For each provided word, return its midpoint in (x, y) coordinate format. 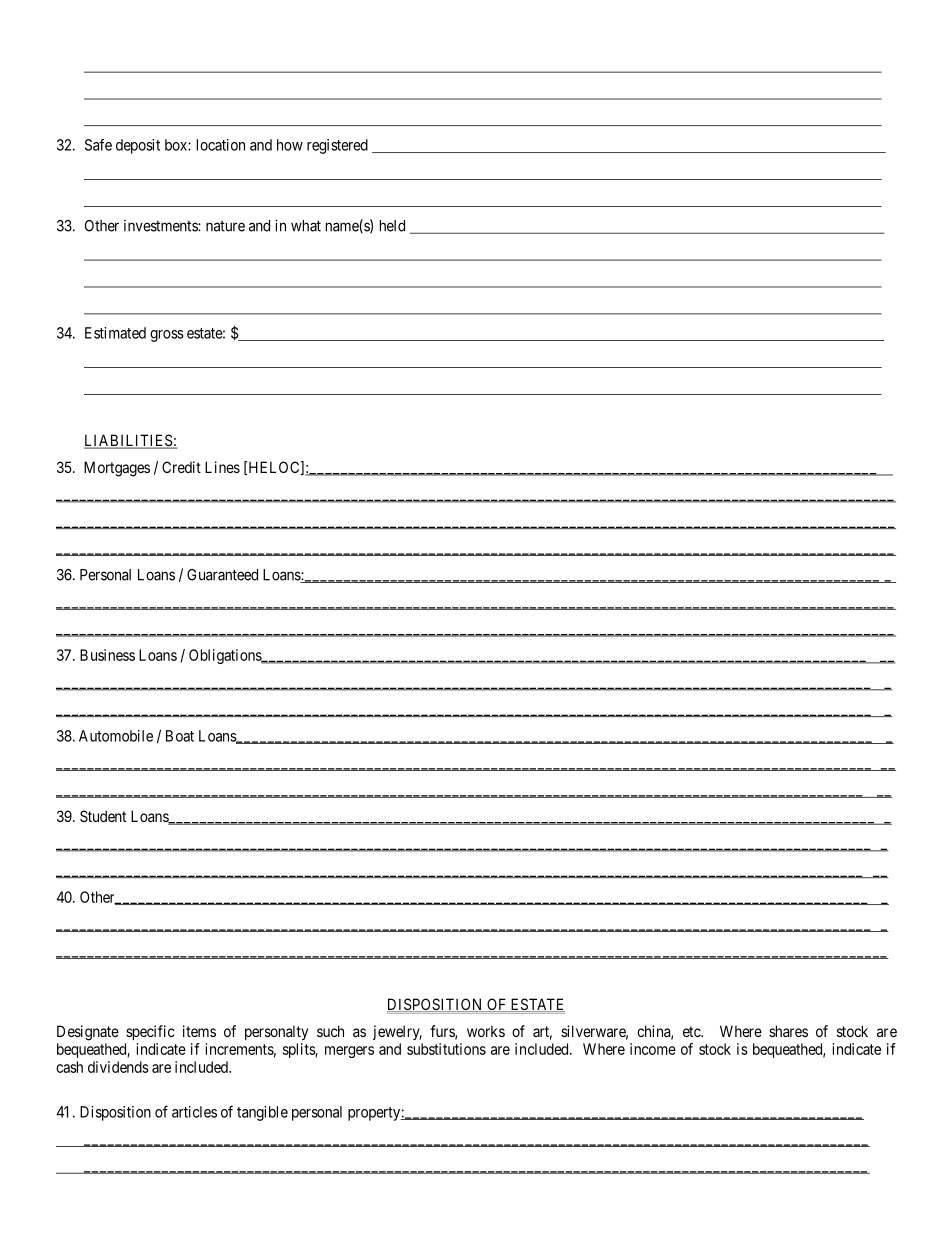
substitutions (446, 1049)
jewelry (397, 1032)
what (306, 226)
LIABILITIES (129, 441)
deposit (138, 146)
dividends (118, 1067)
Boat (180, 736)
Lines (222, 467)
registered (337, 146)
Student (103, 816)
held (392, 226)
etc (692, 1031)
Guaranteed (222, 575)
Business (107, 655)
